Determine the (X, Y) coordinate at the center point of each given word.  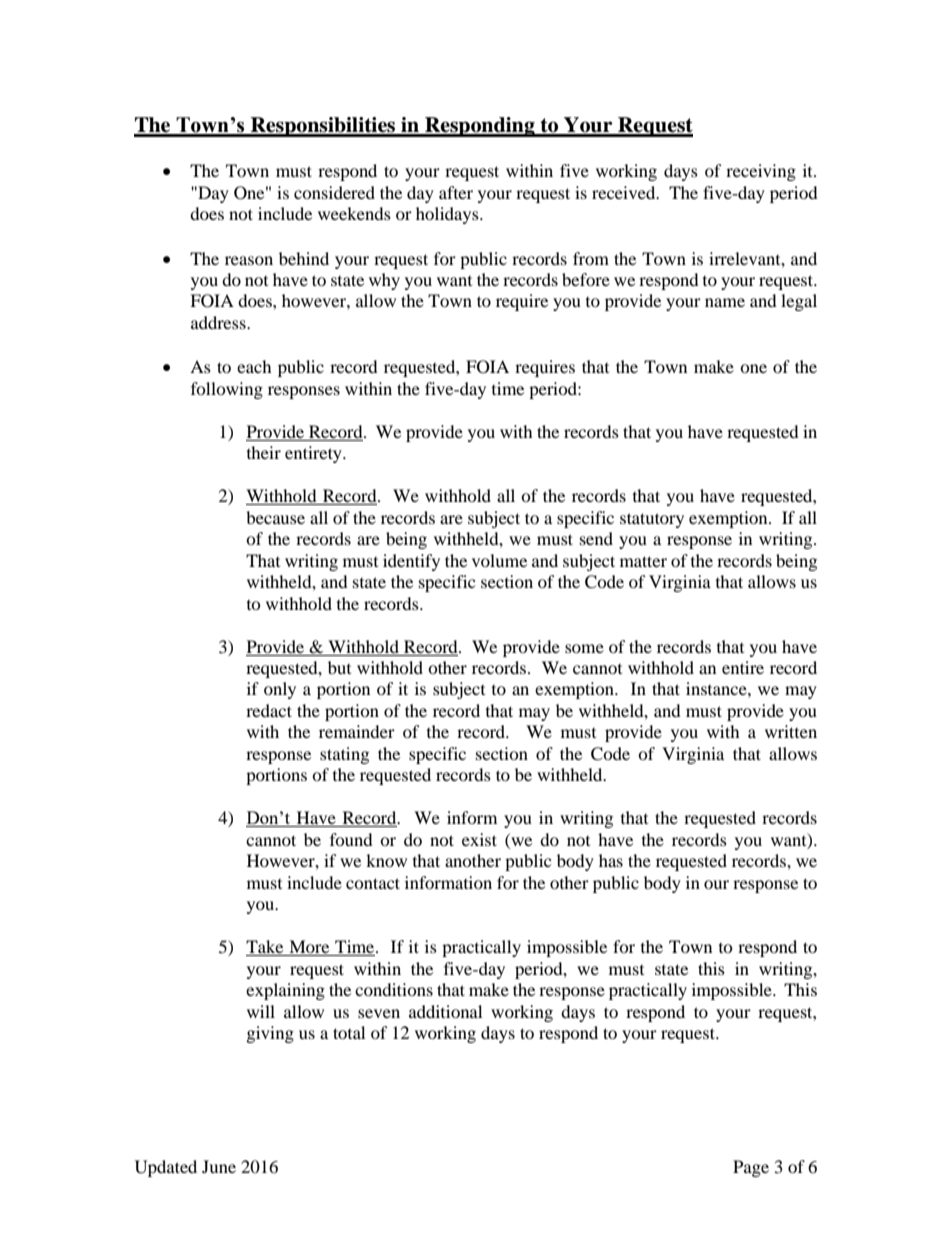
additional (445, 1011)
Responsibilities (323, 127)
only (280, 690)
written (791, 731)
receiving (761, 172)
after (456, 192)
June (219, 1166)
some (584, 648)
